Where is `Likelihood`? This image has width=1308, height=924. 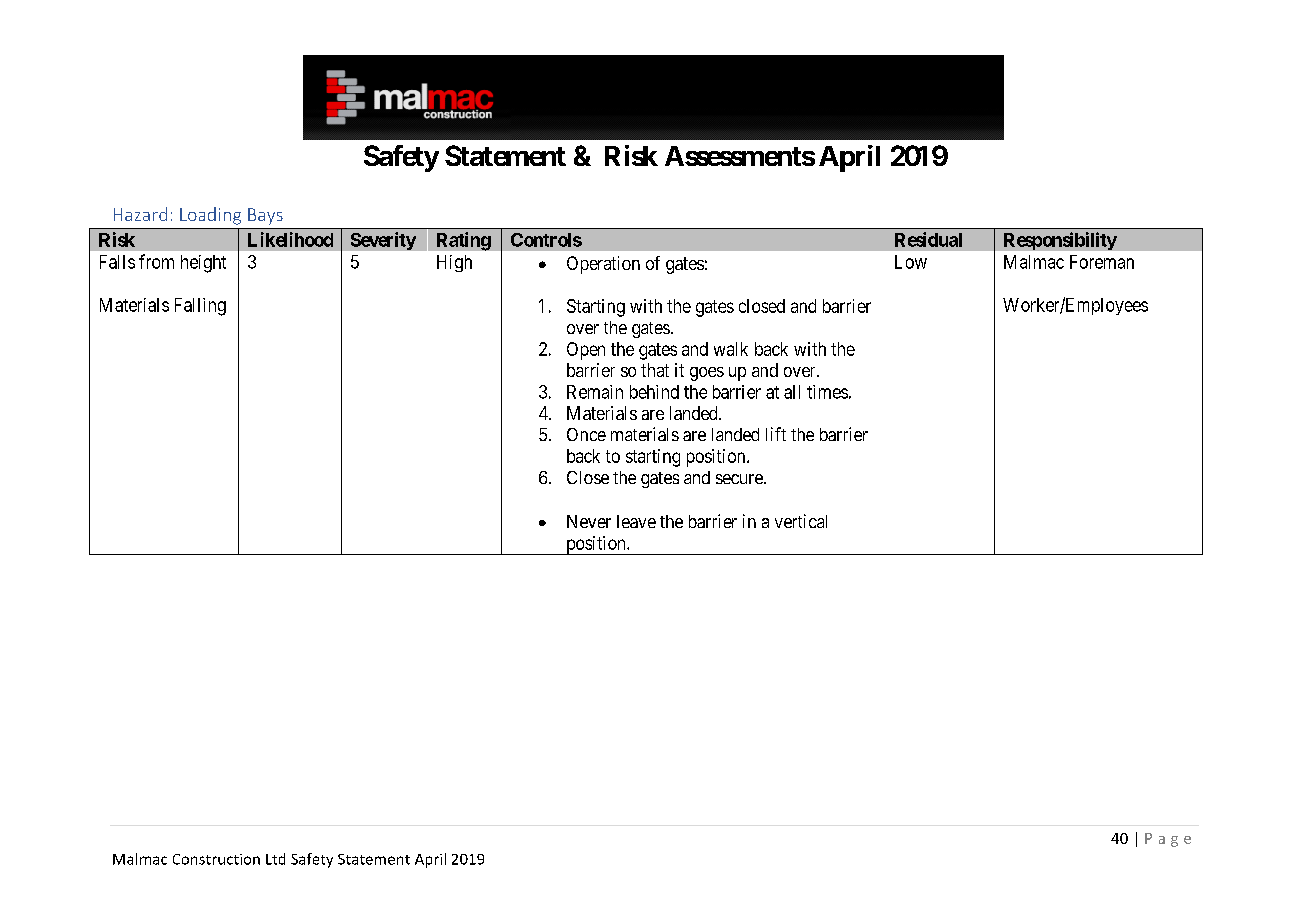 Likelihood is located at coordinates (290, 239).
